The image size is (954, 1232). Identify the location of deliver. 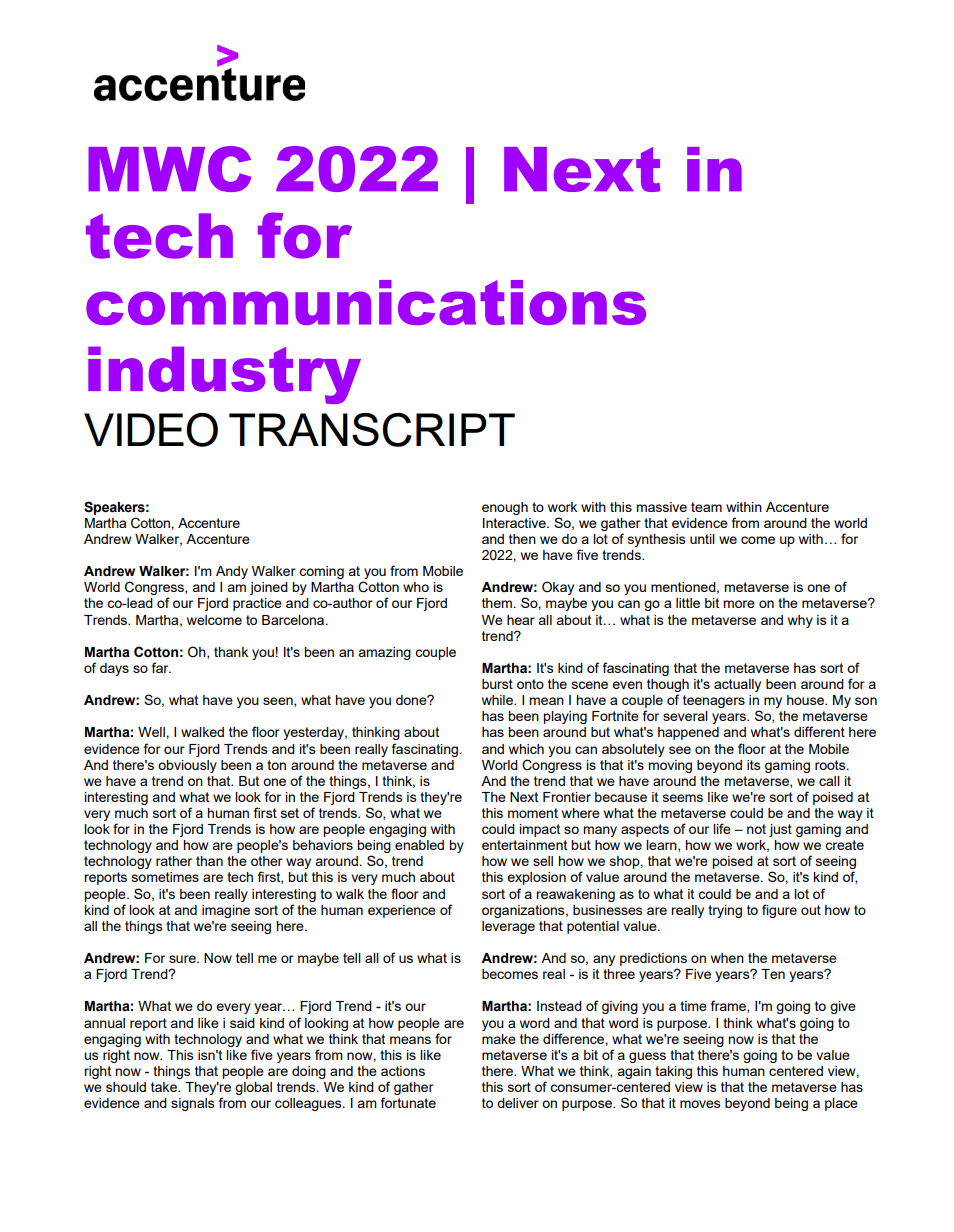
(518, 1103).
